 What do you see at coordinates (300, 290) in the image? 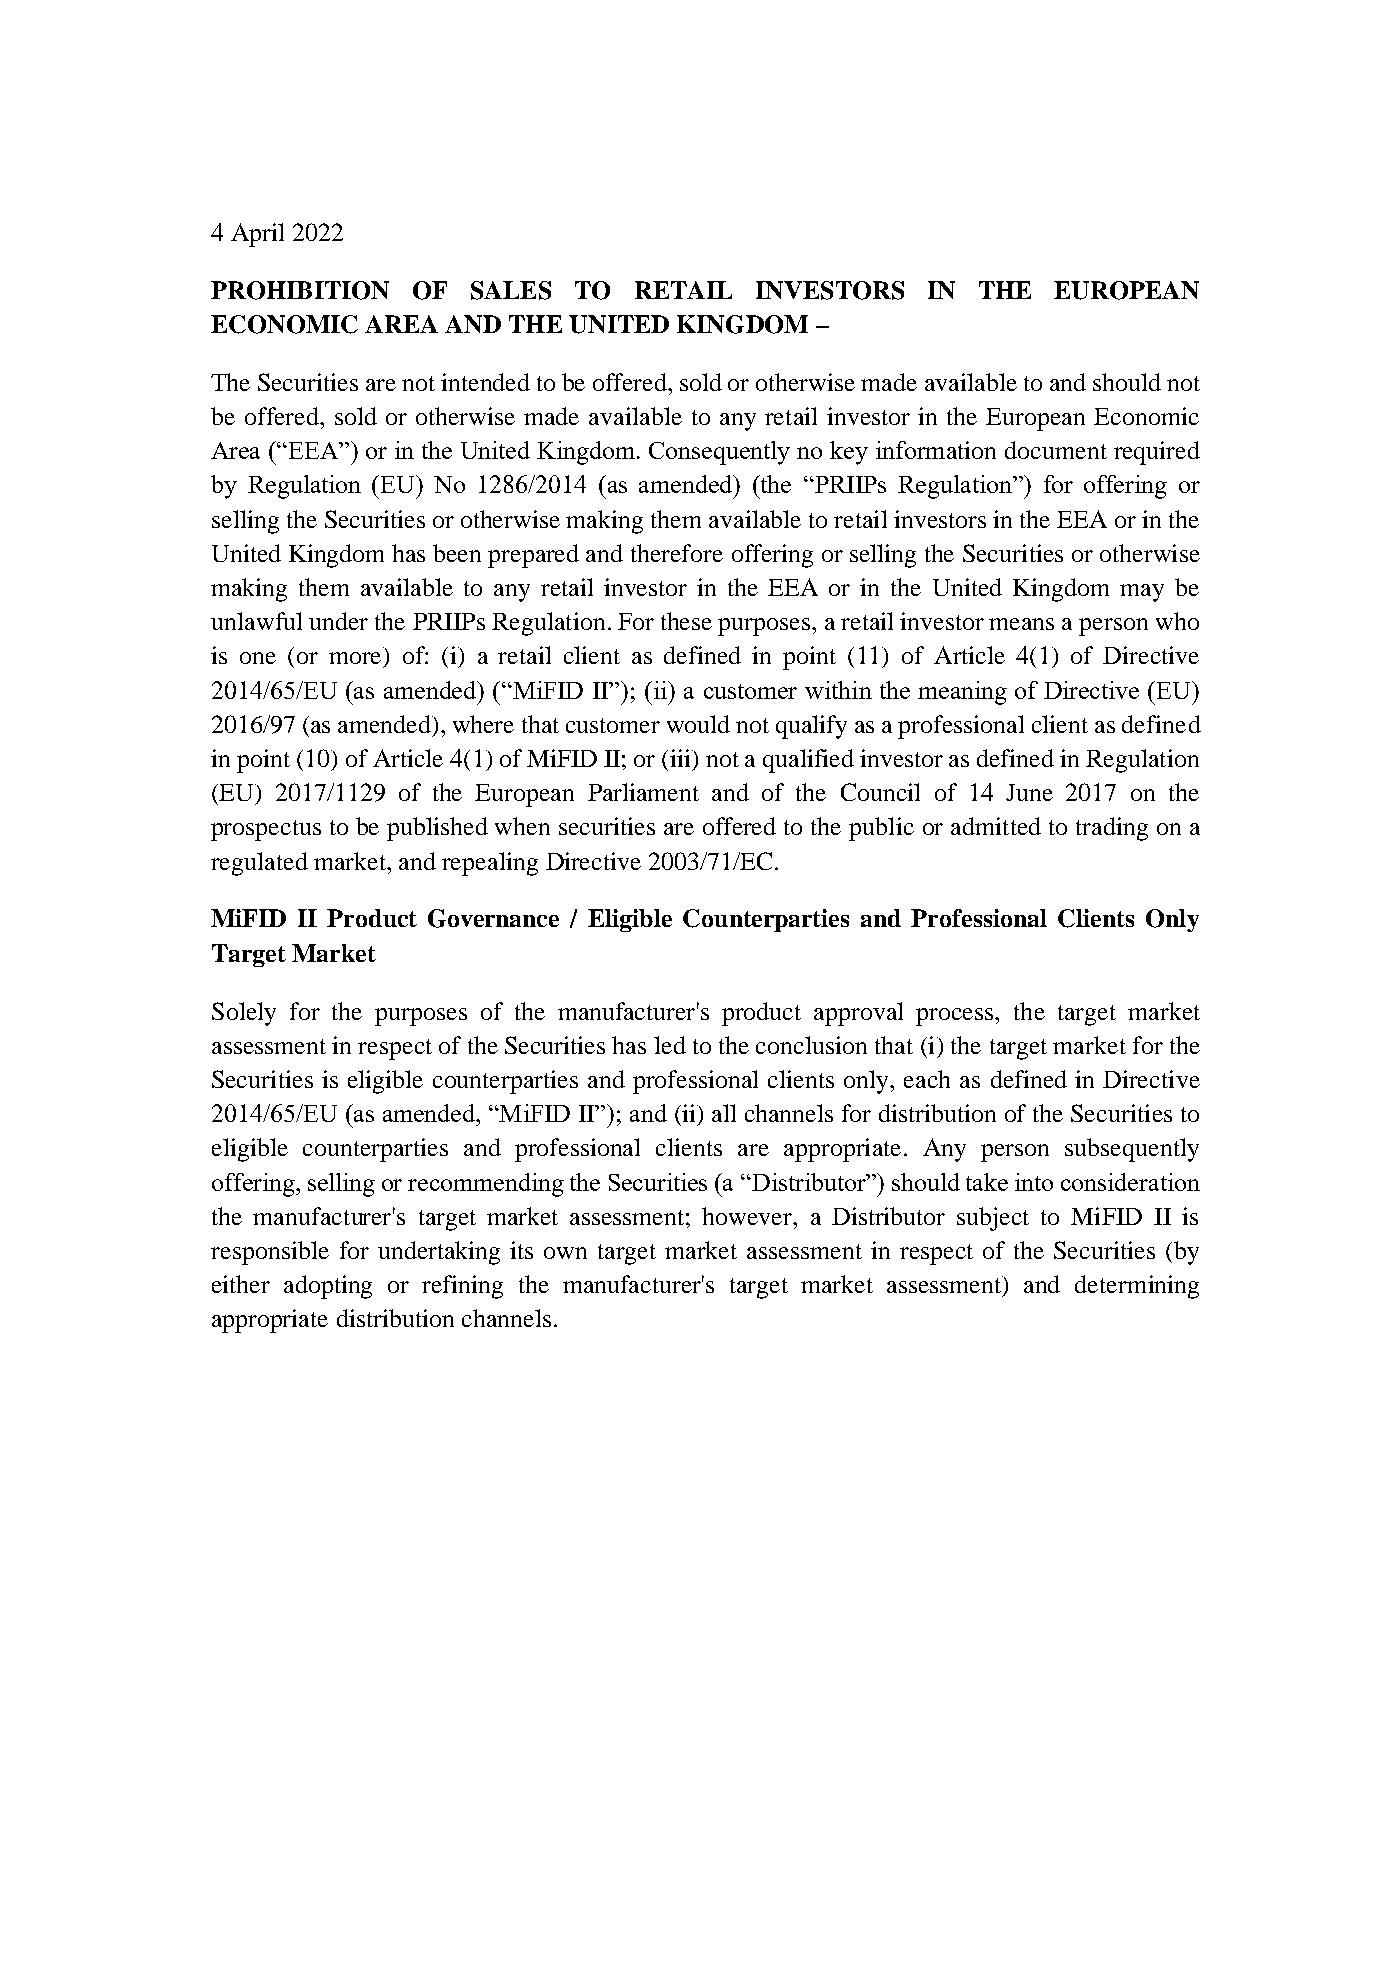
I see `PROHIBITION` at bounding box center [300, 290].
